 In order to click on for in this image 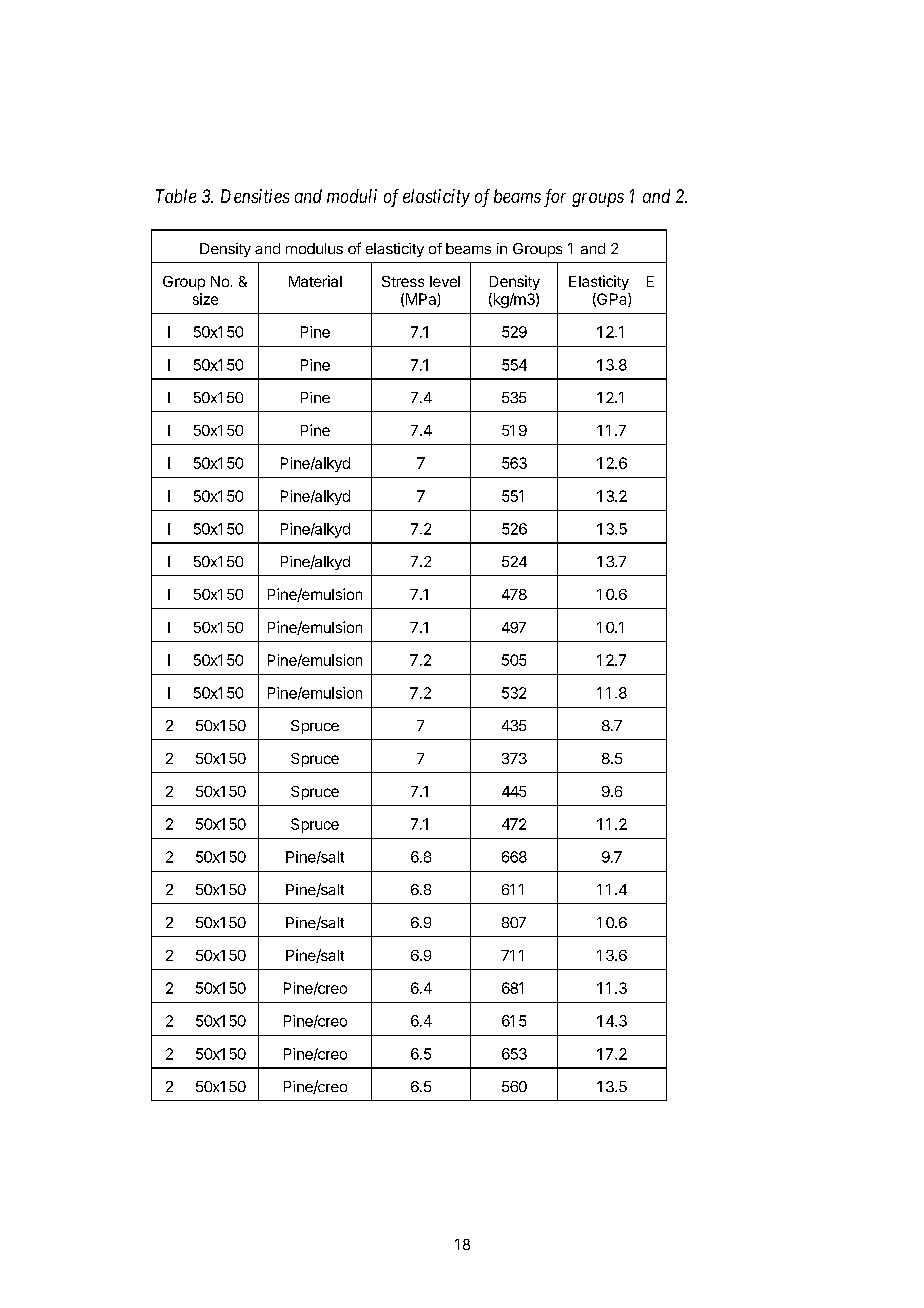, I will do `click(555, 198)`.
